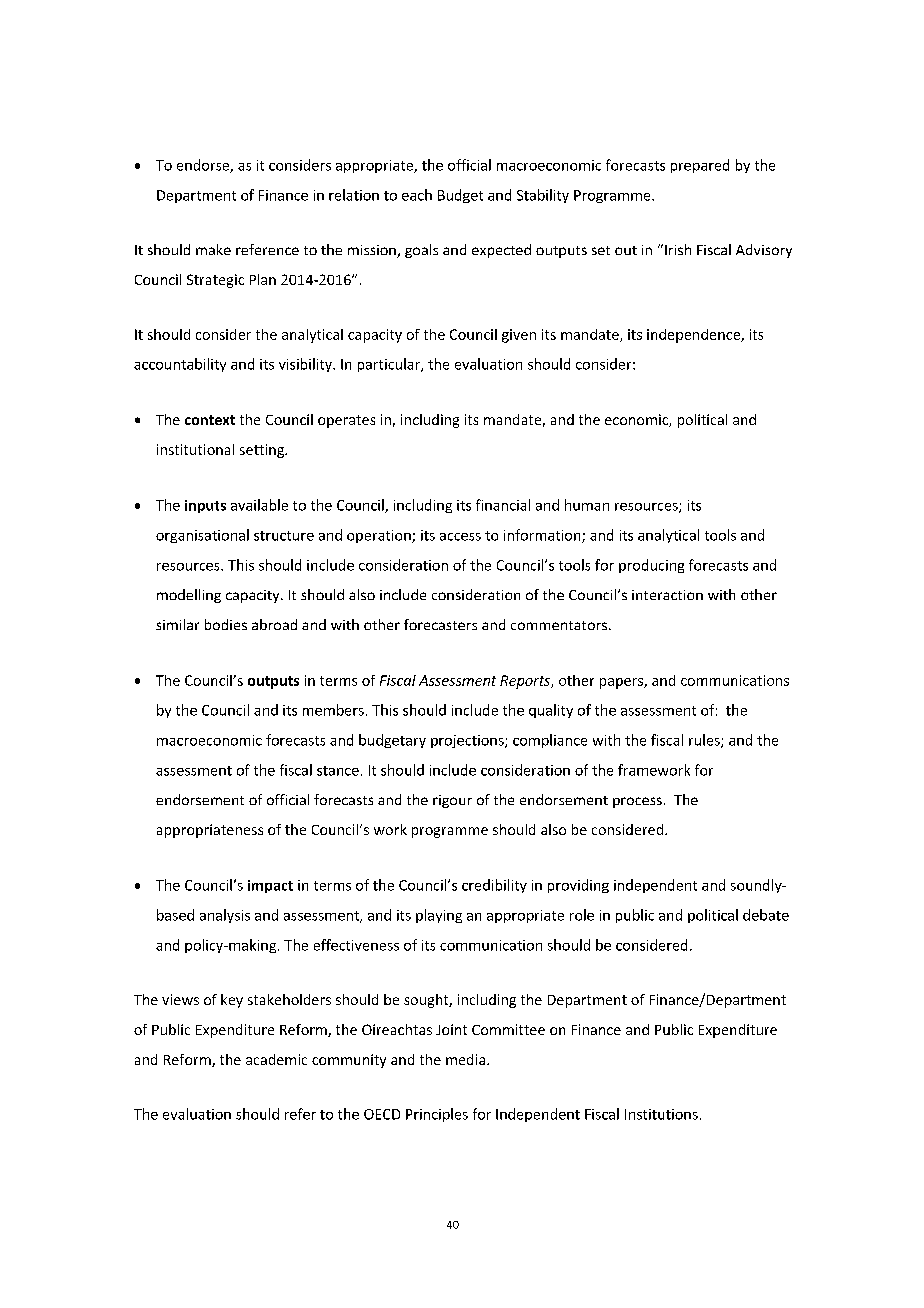 This screenshot has height=1308, width=924. Describe the element at coordinates (259, 505) in the screenshot. I see `available` at that location.
